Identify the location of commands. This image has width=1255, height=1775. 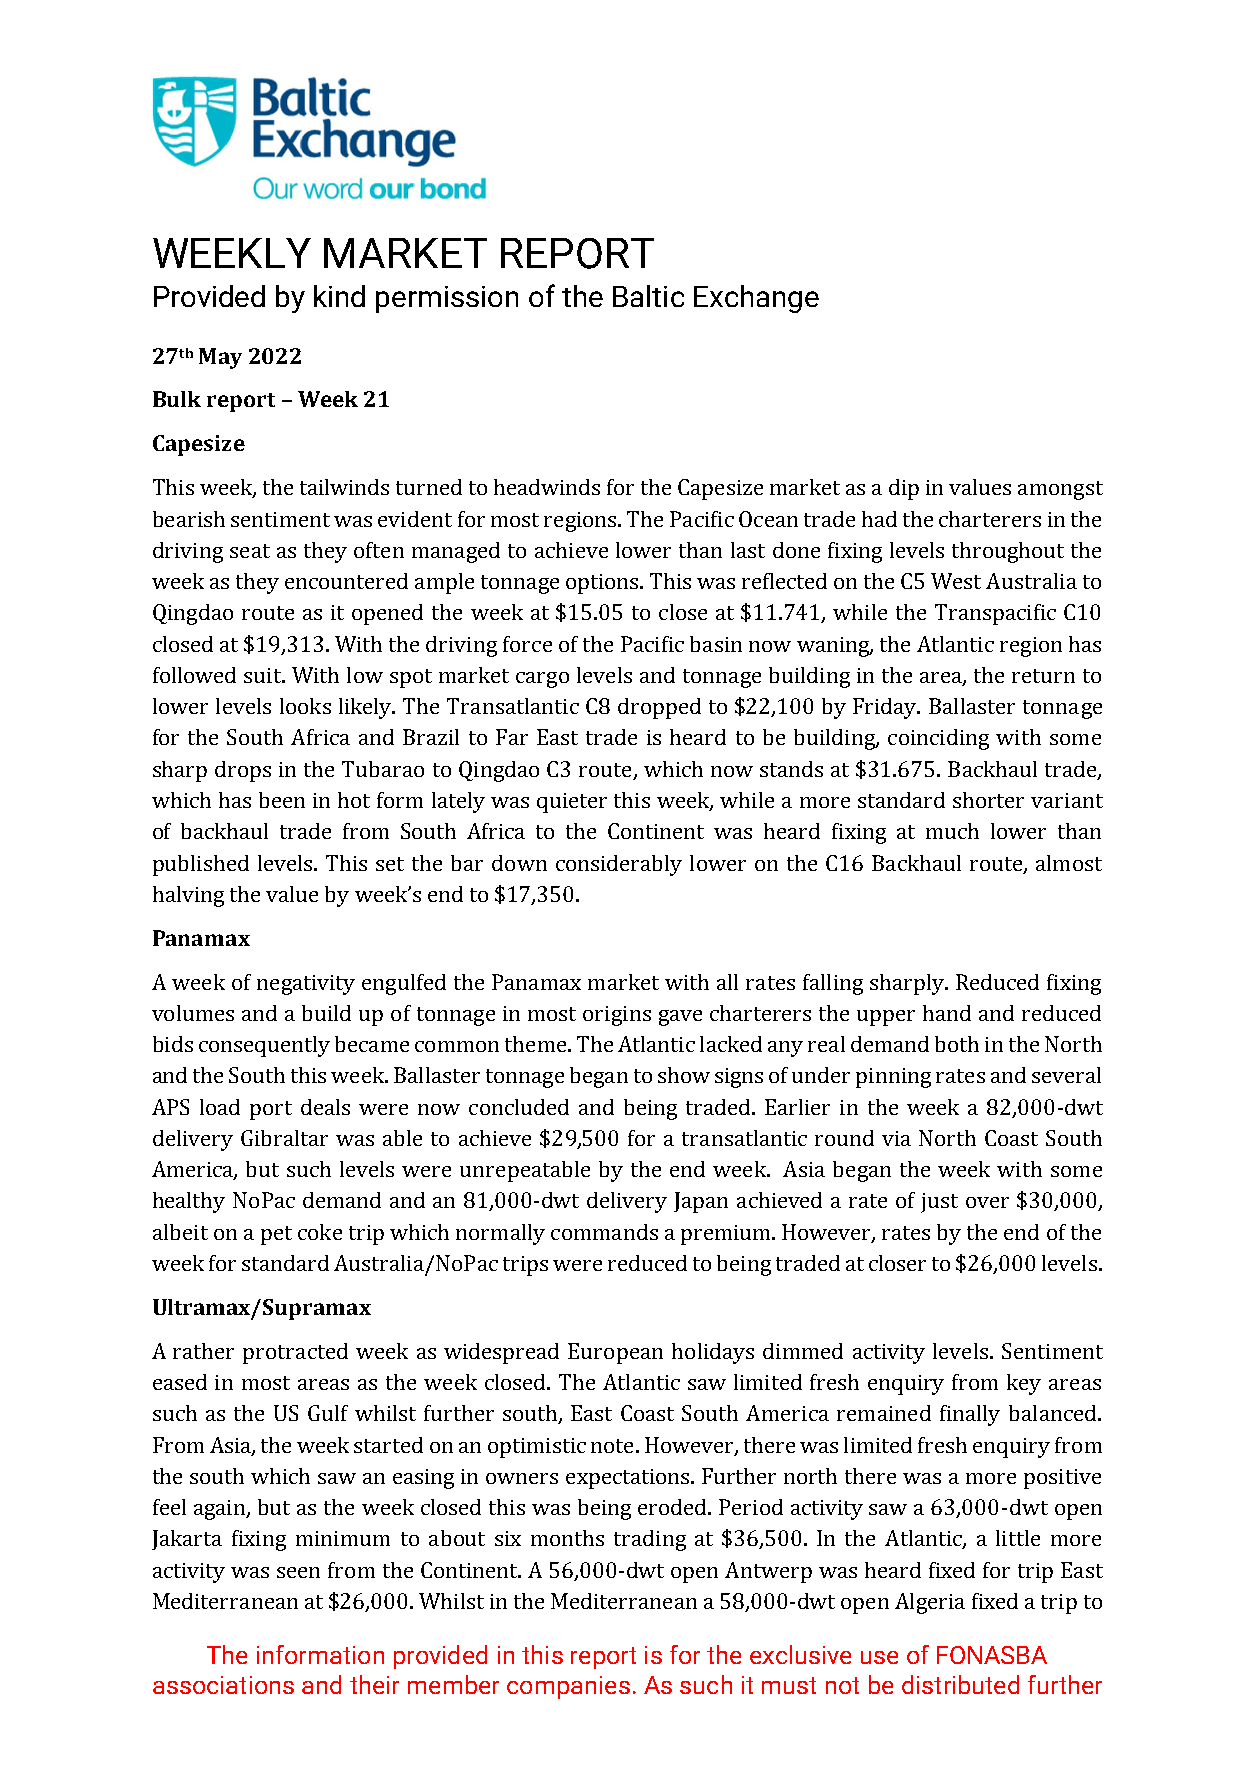
(604, 1232).
